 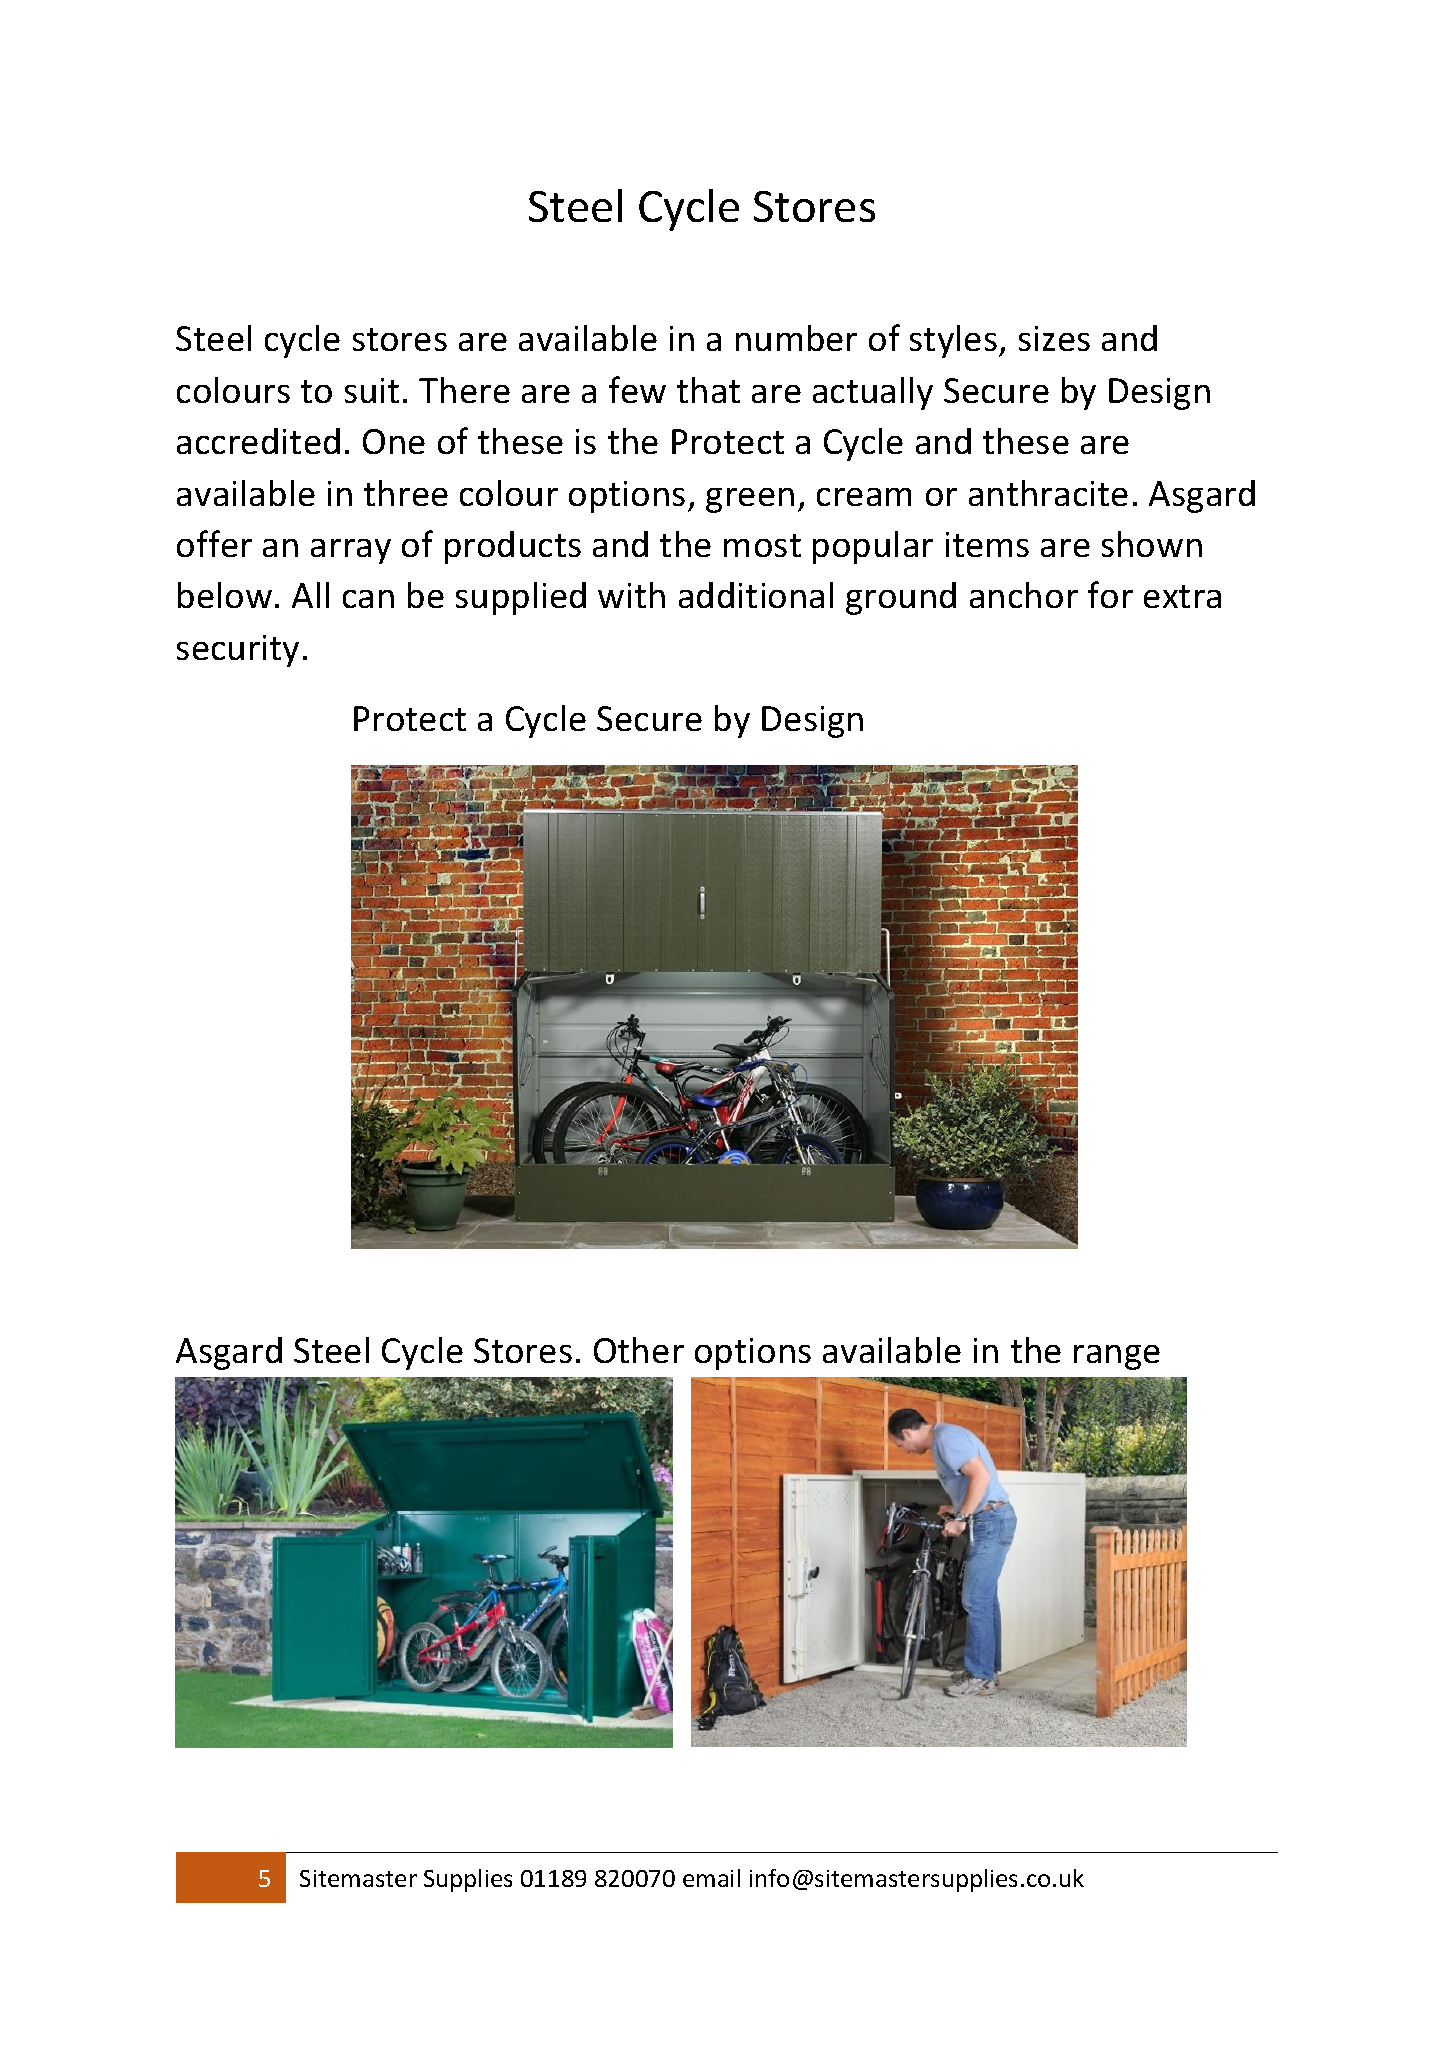 I want to click on sizes, so click(x=1054, y=338).
